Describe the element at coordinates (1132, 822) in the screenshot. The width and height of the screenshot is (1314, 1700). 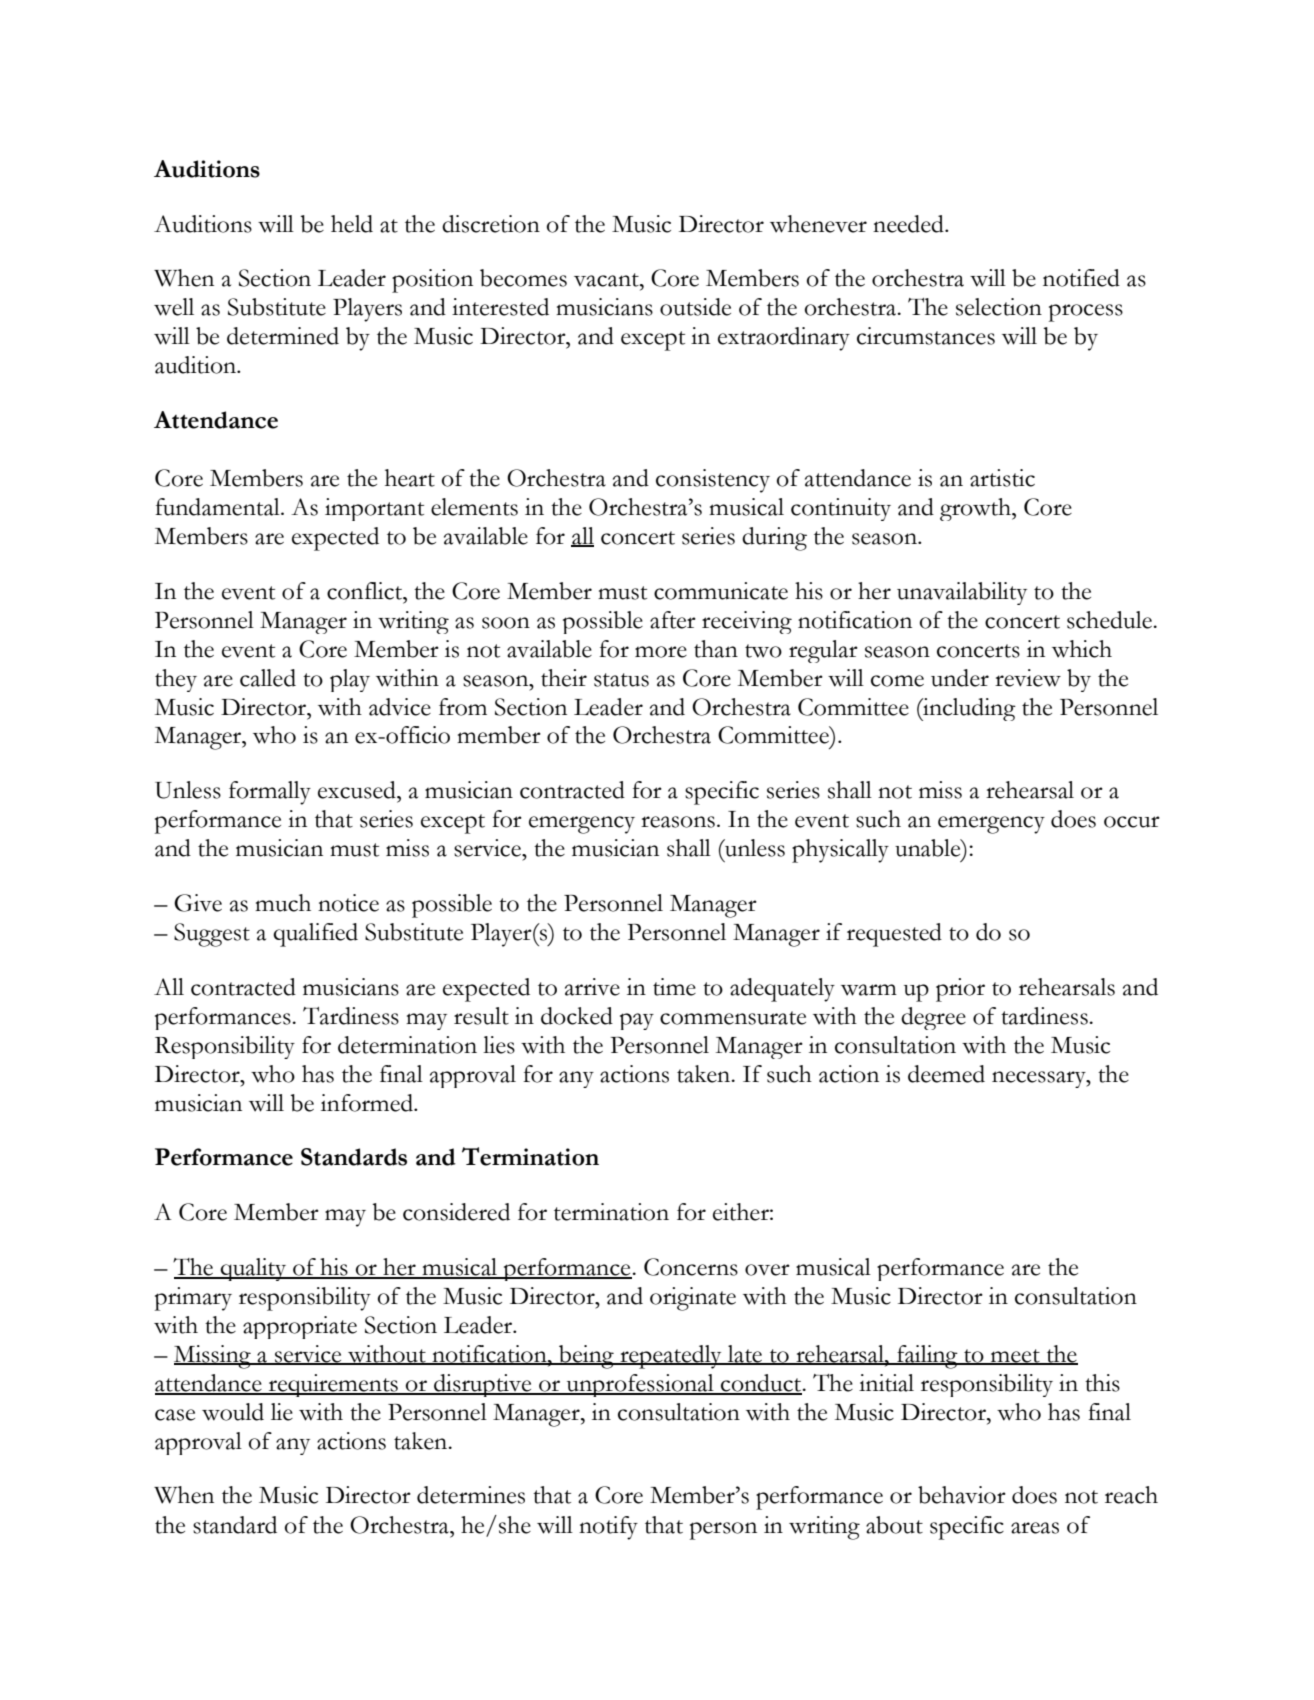
I see `occur` at that location.
